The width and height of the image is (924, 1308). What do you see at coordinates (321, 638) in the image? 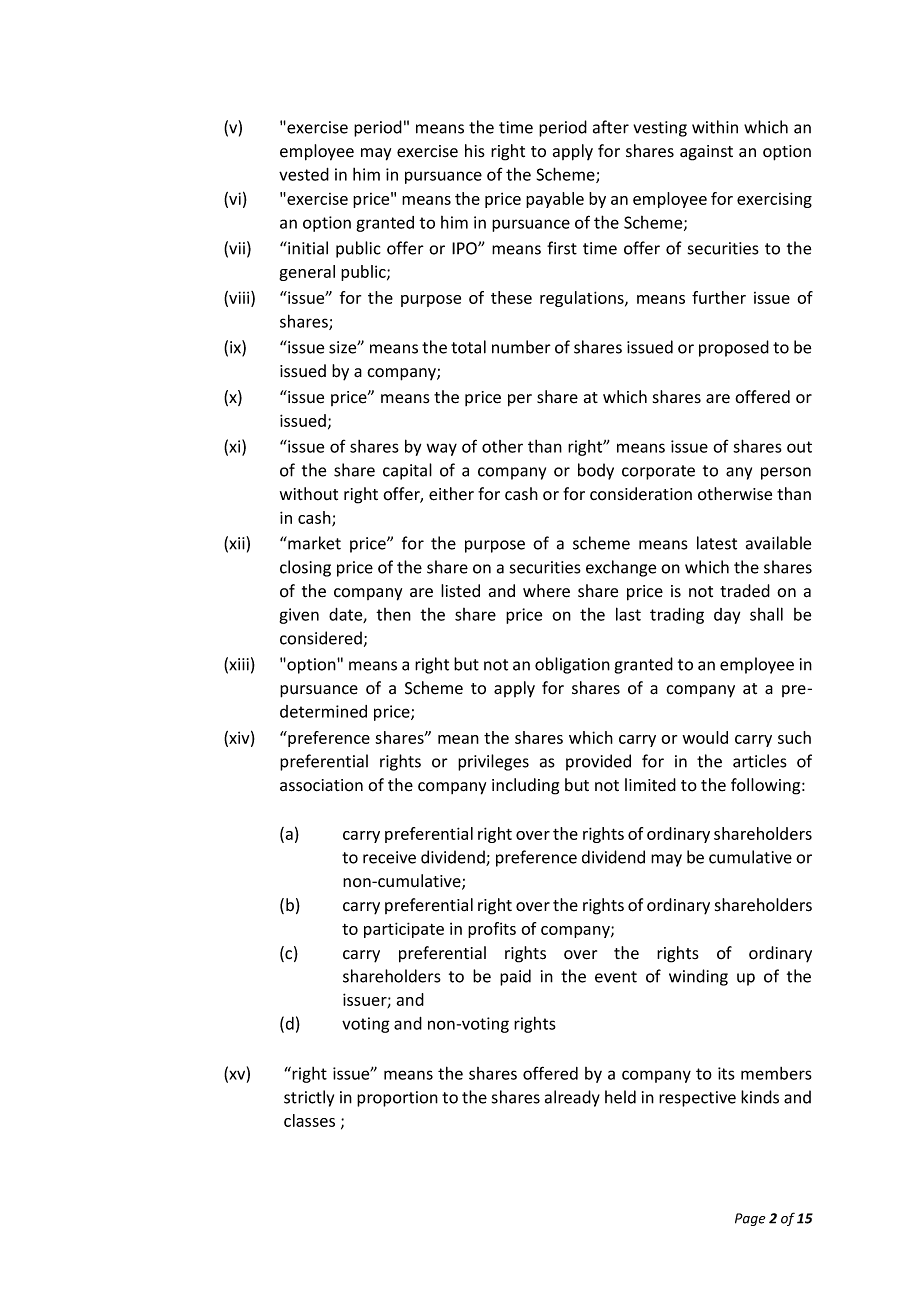
I see `considered` at bounding box center [321, 638].
